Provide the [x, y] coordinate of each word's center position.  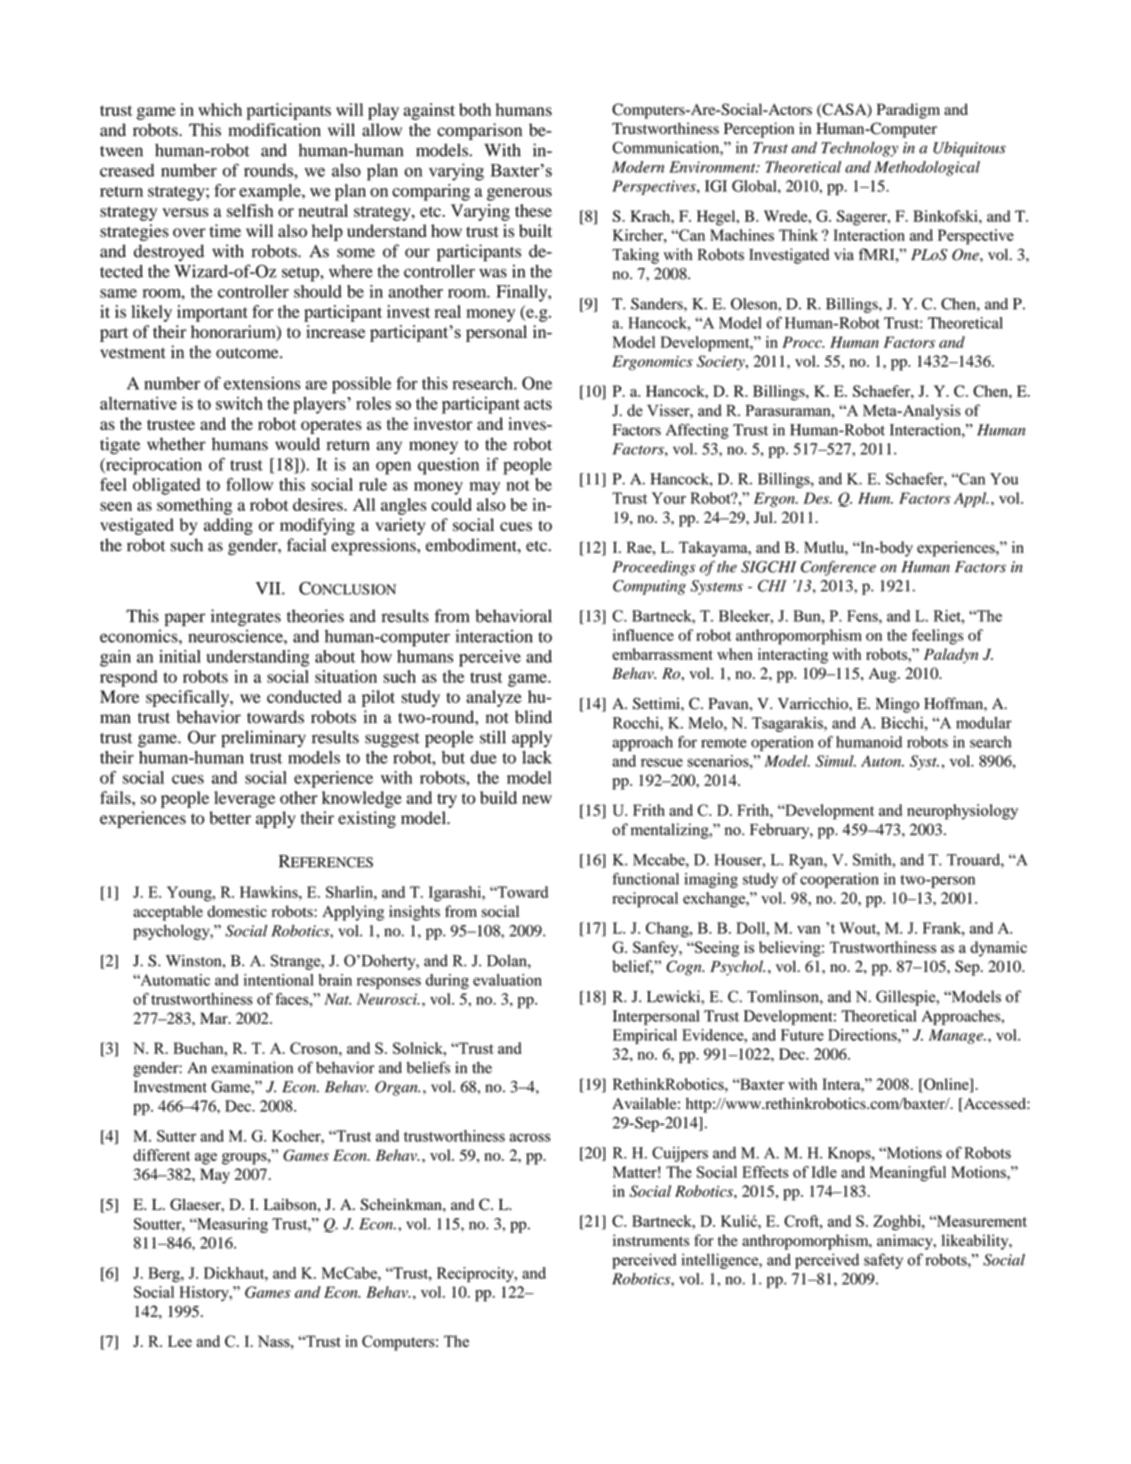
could [451, 504]
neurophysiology [962, 812]
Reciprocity [476, 1274]
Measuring [231, 1225]
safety [883, 1261]
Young [190, 894]
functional [646, 879]
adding [228, 526]
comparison [479, 131]
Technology [859, 149]
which [220, 109]
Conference [838, 568]
